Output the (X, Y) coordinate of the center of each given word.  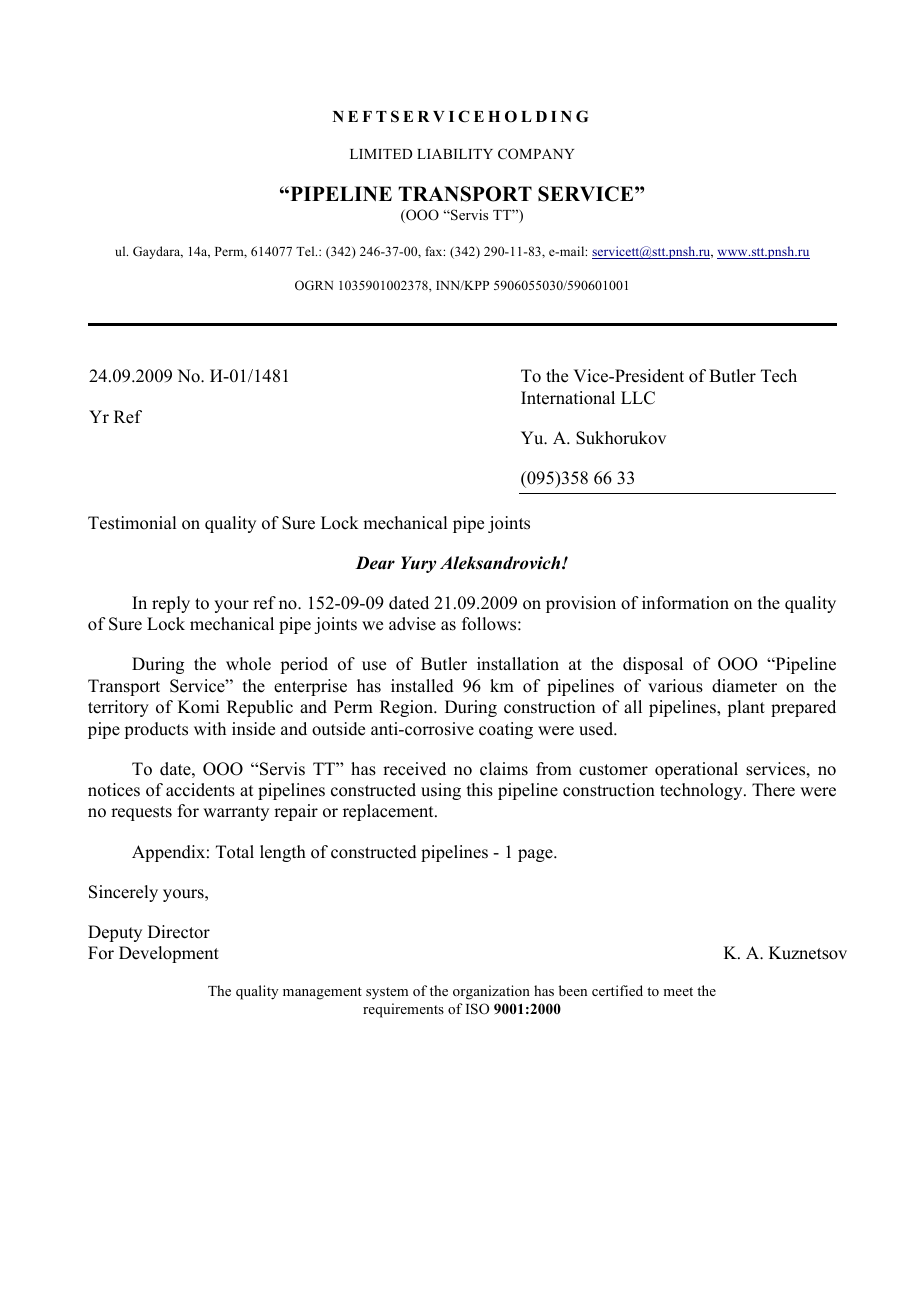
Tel (306, 251)
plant (746, 708)
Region (408, 708)
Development (169, 954)
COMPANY (536, 154)
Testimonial (132, 523)
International (568, 398)
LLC (638, 398)
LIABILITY (455, 154)
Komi (198, 707)
